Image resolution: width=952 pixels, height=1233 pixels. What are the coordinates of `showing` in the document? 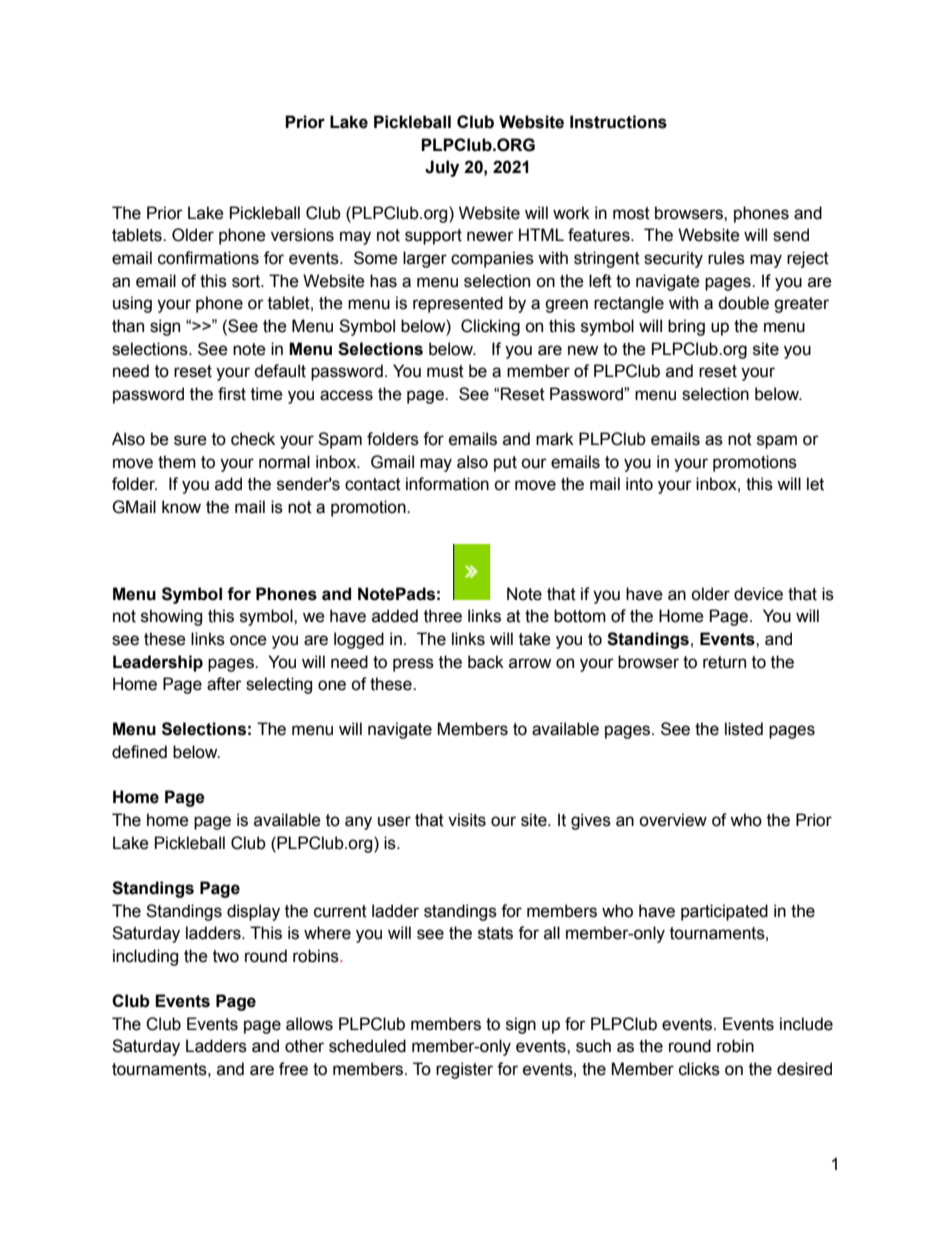 It's located at (171, 617).
